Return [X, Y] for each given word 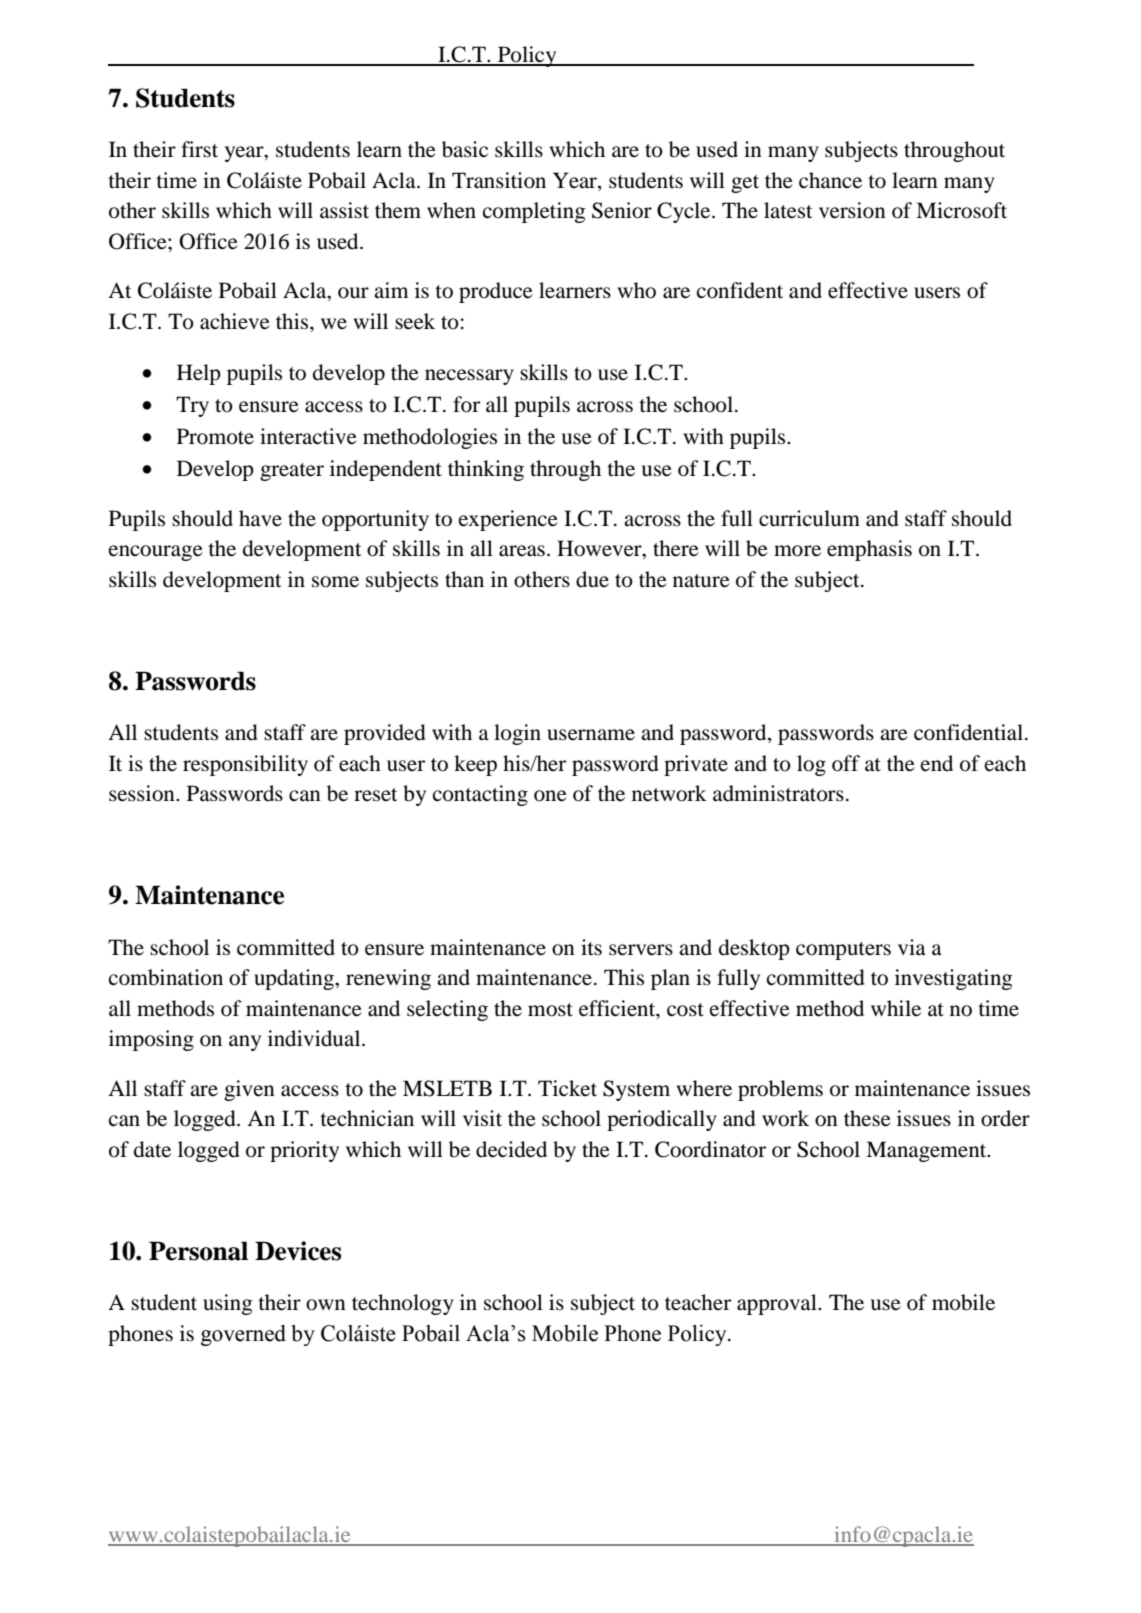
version [852, 210]
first [199, 149]
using [228, 1304]
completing [534, 212]
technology [403, 1304]
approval [778, 1304]
